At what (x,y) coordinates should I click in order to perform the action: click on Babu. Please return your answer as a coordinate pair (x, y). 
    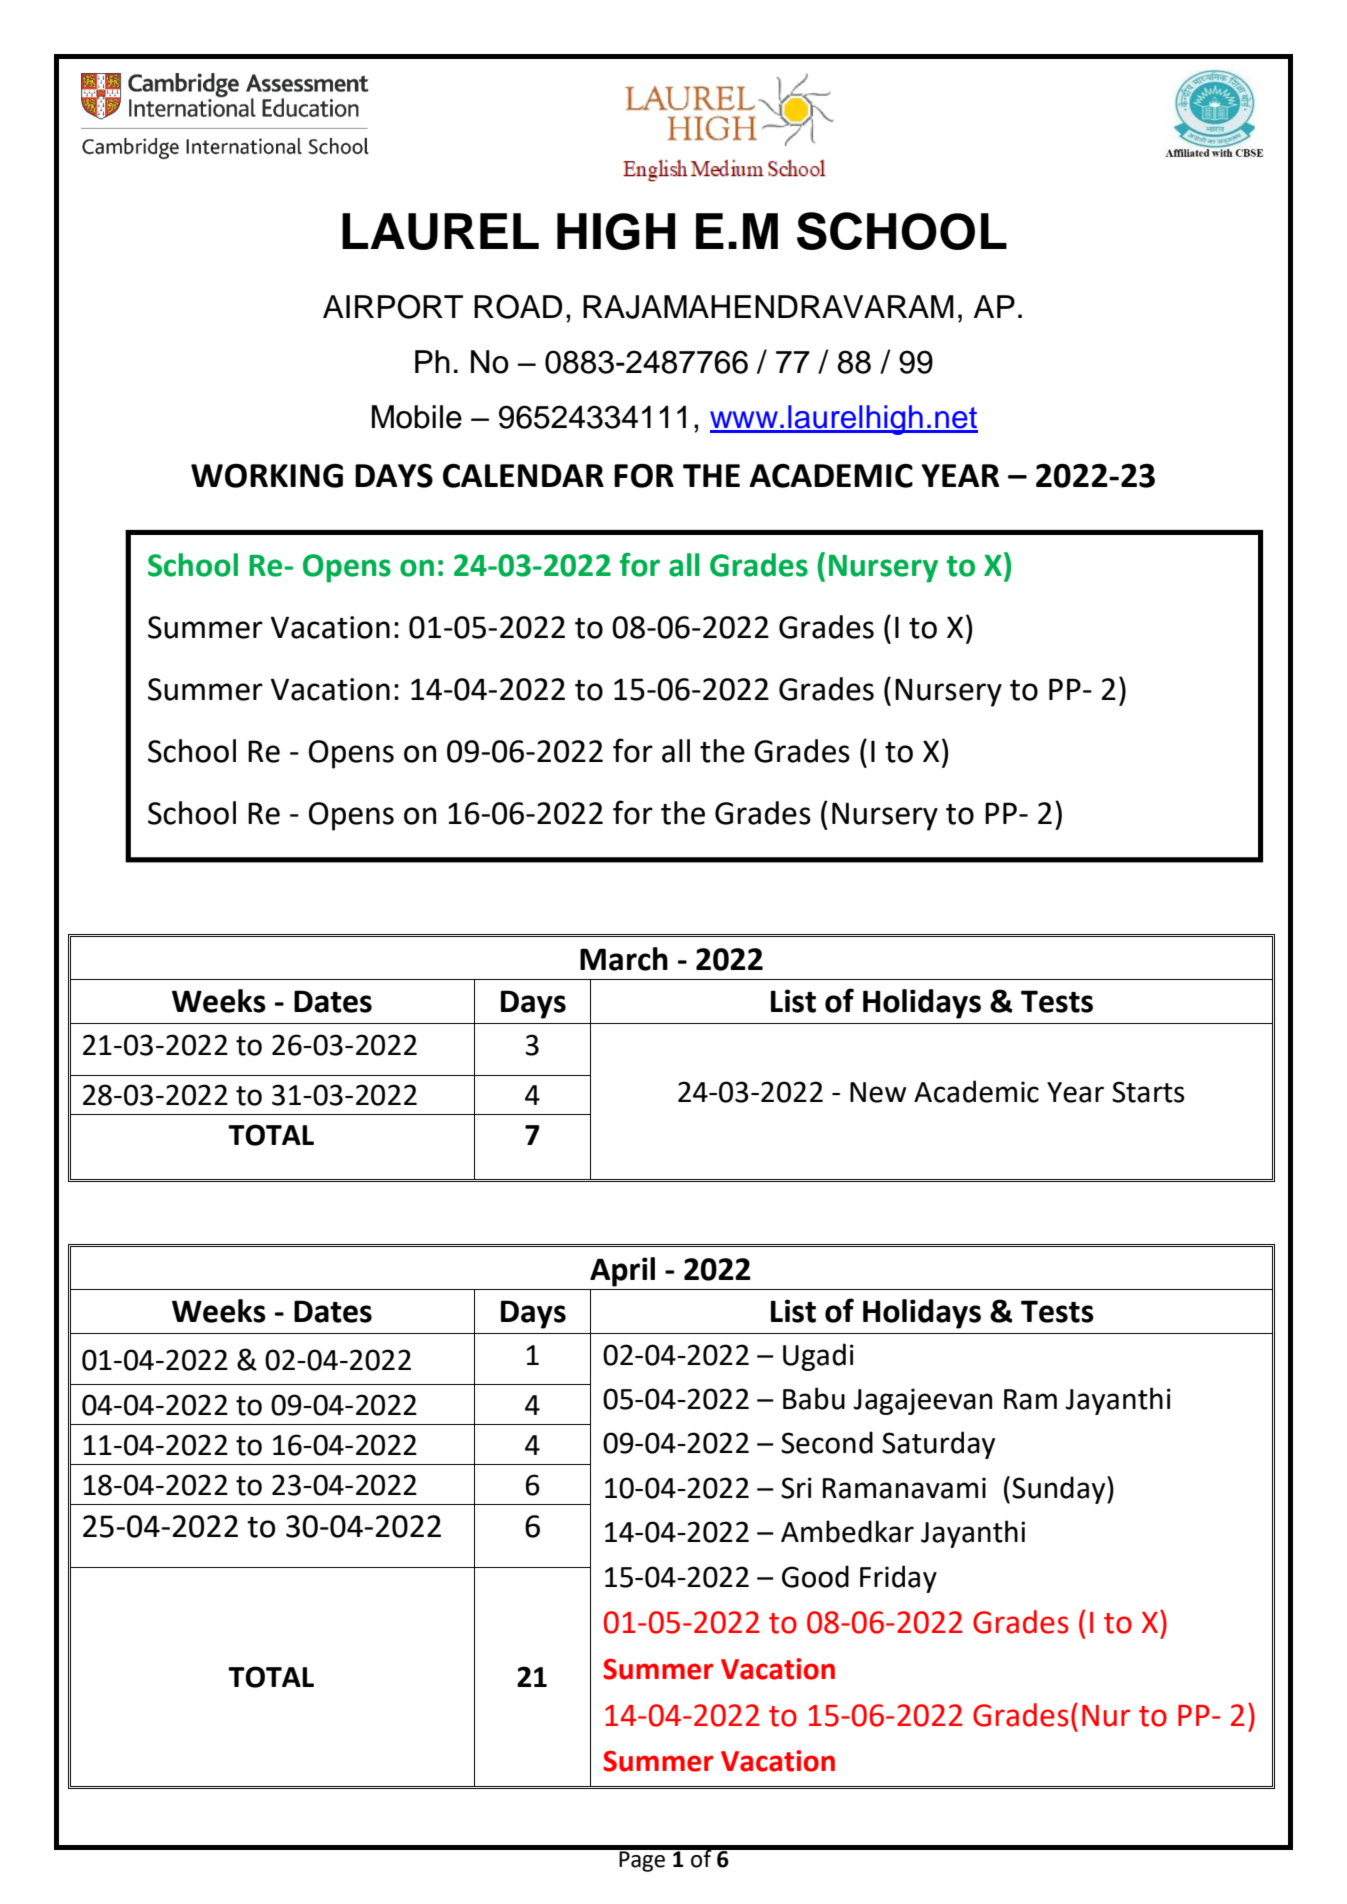
    Looking at the image, I should click on (814, 1398).
